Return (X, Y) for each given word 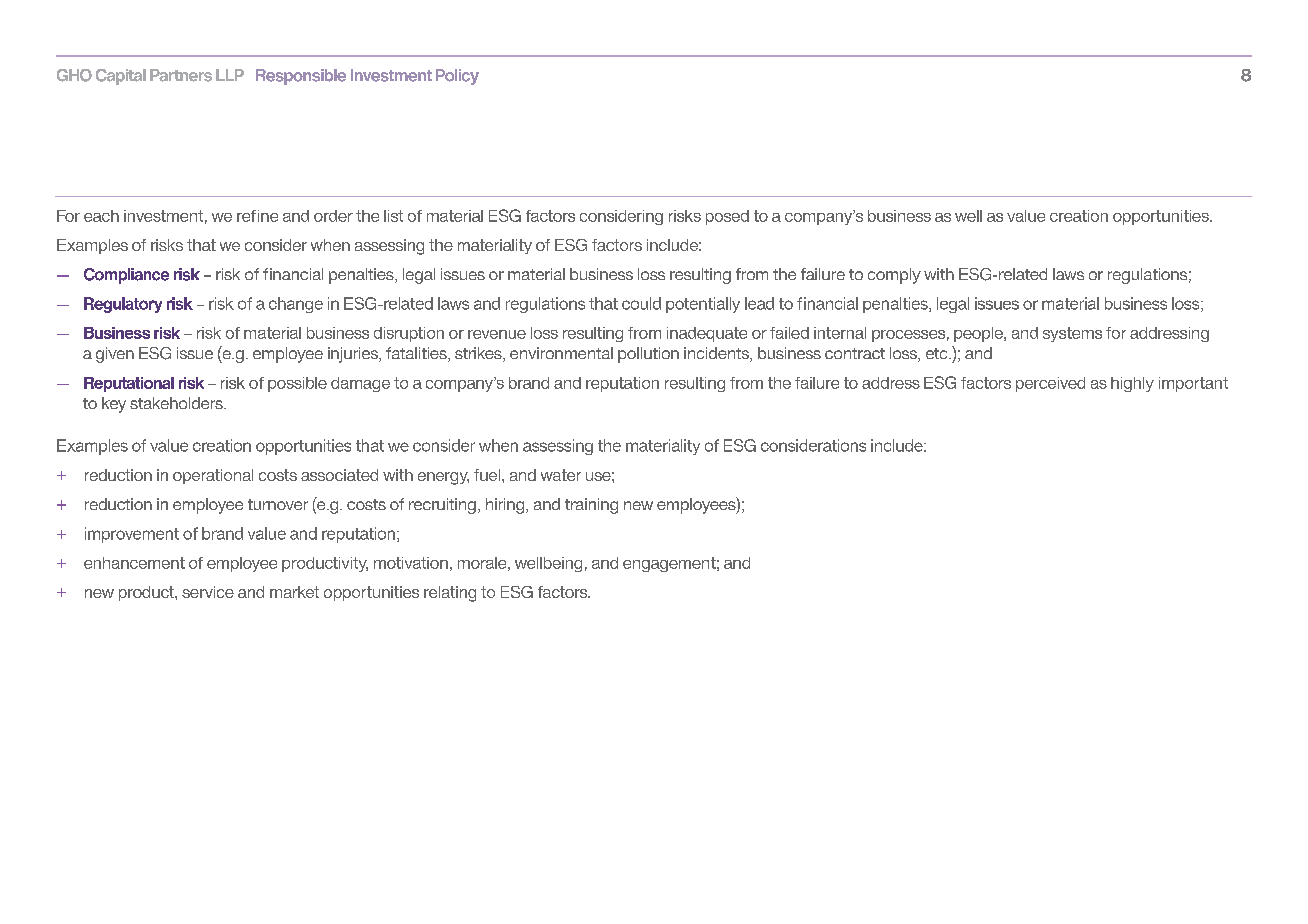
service (208, 592)
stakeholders (177, 403)
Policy (457, 77)
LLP (230, 75)
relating (450, 594)
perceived (1050, 384)
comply (894, 276)
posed (727, 217)
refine (257, 216)
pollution (648, 355)
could (641, 303)
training (591, 506)
